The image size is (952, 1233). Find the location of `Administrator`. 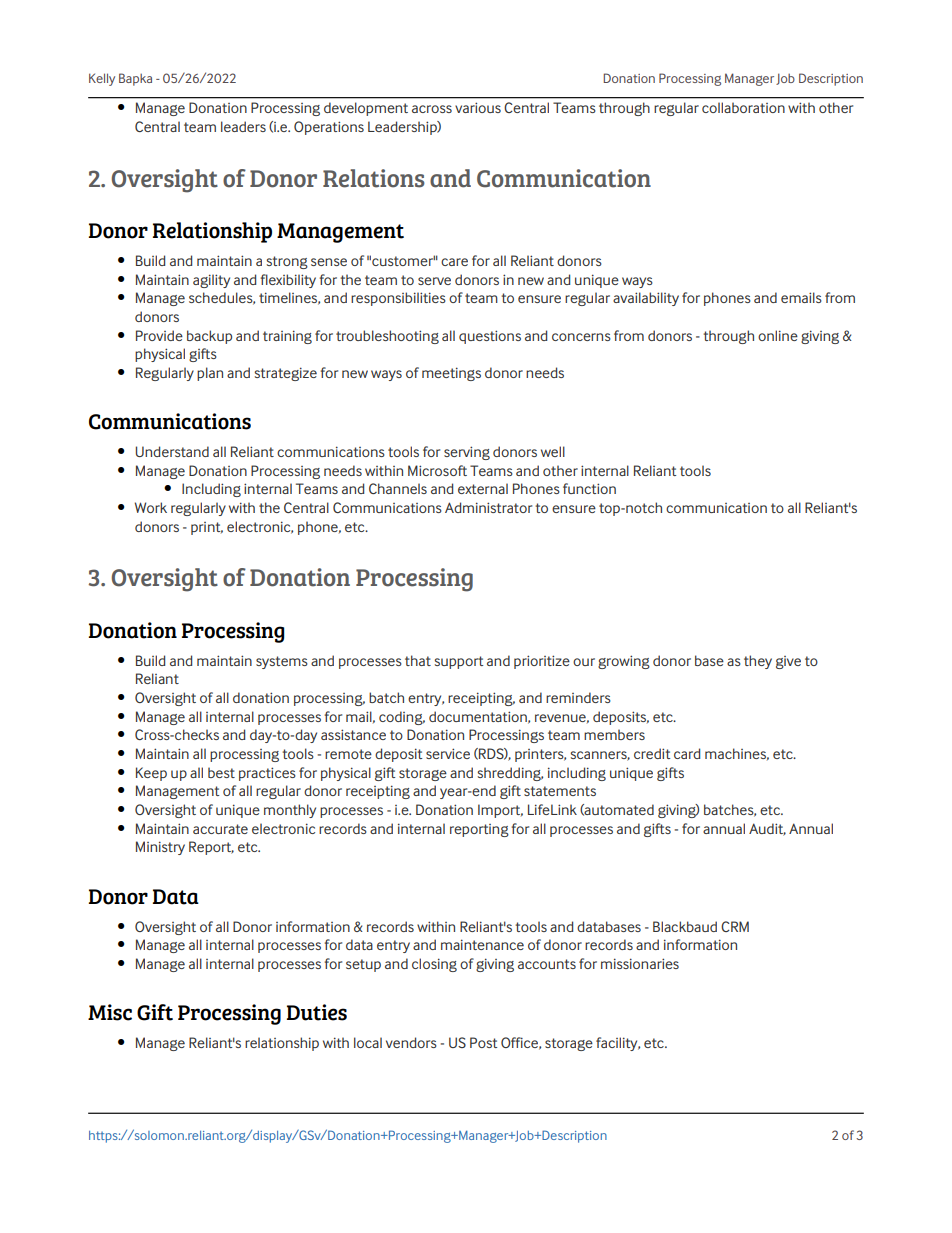

Administrator is located at coordinates (488, 507).
